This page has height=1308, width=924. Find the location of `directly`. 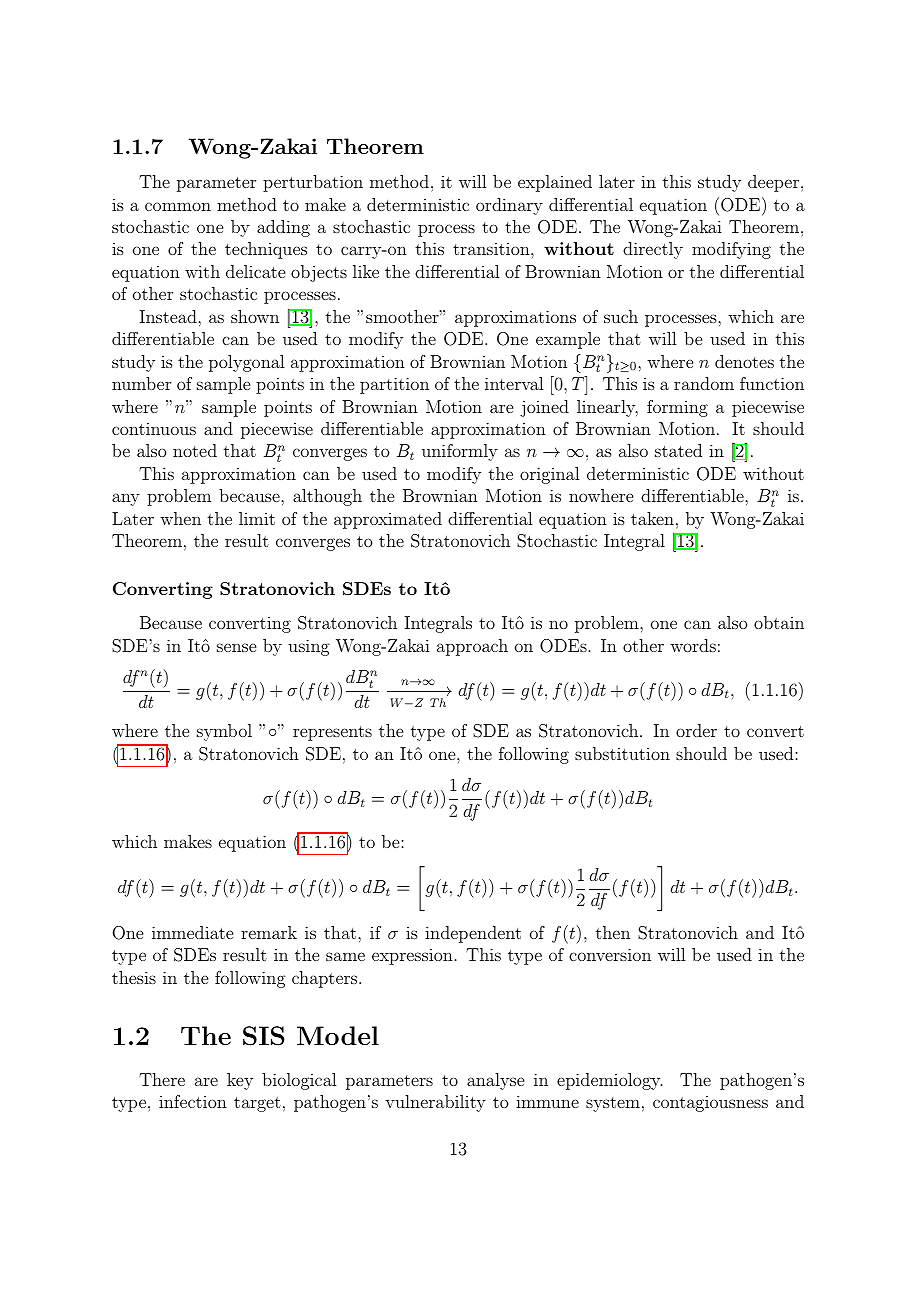

directly is located at coordinates (653, 250).
